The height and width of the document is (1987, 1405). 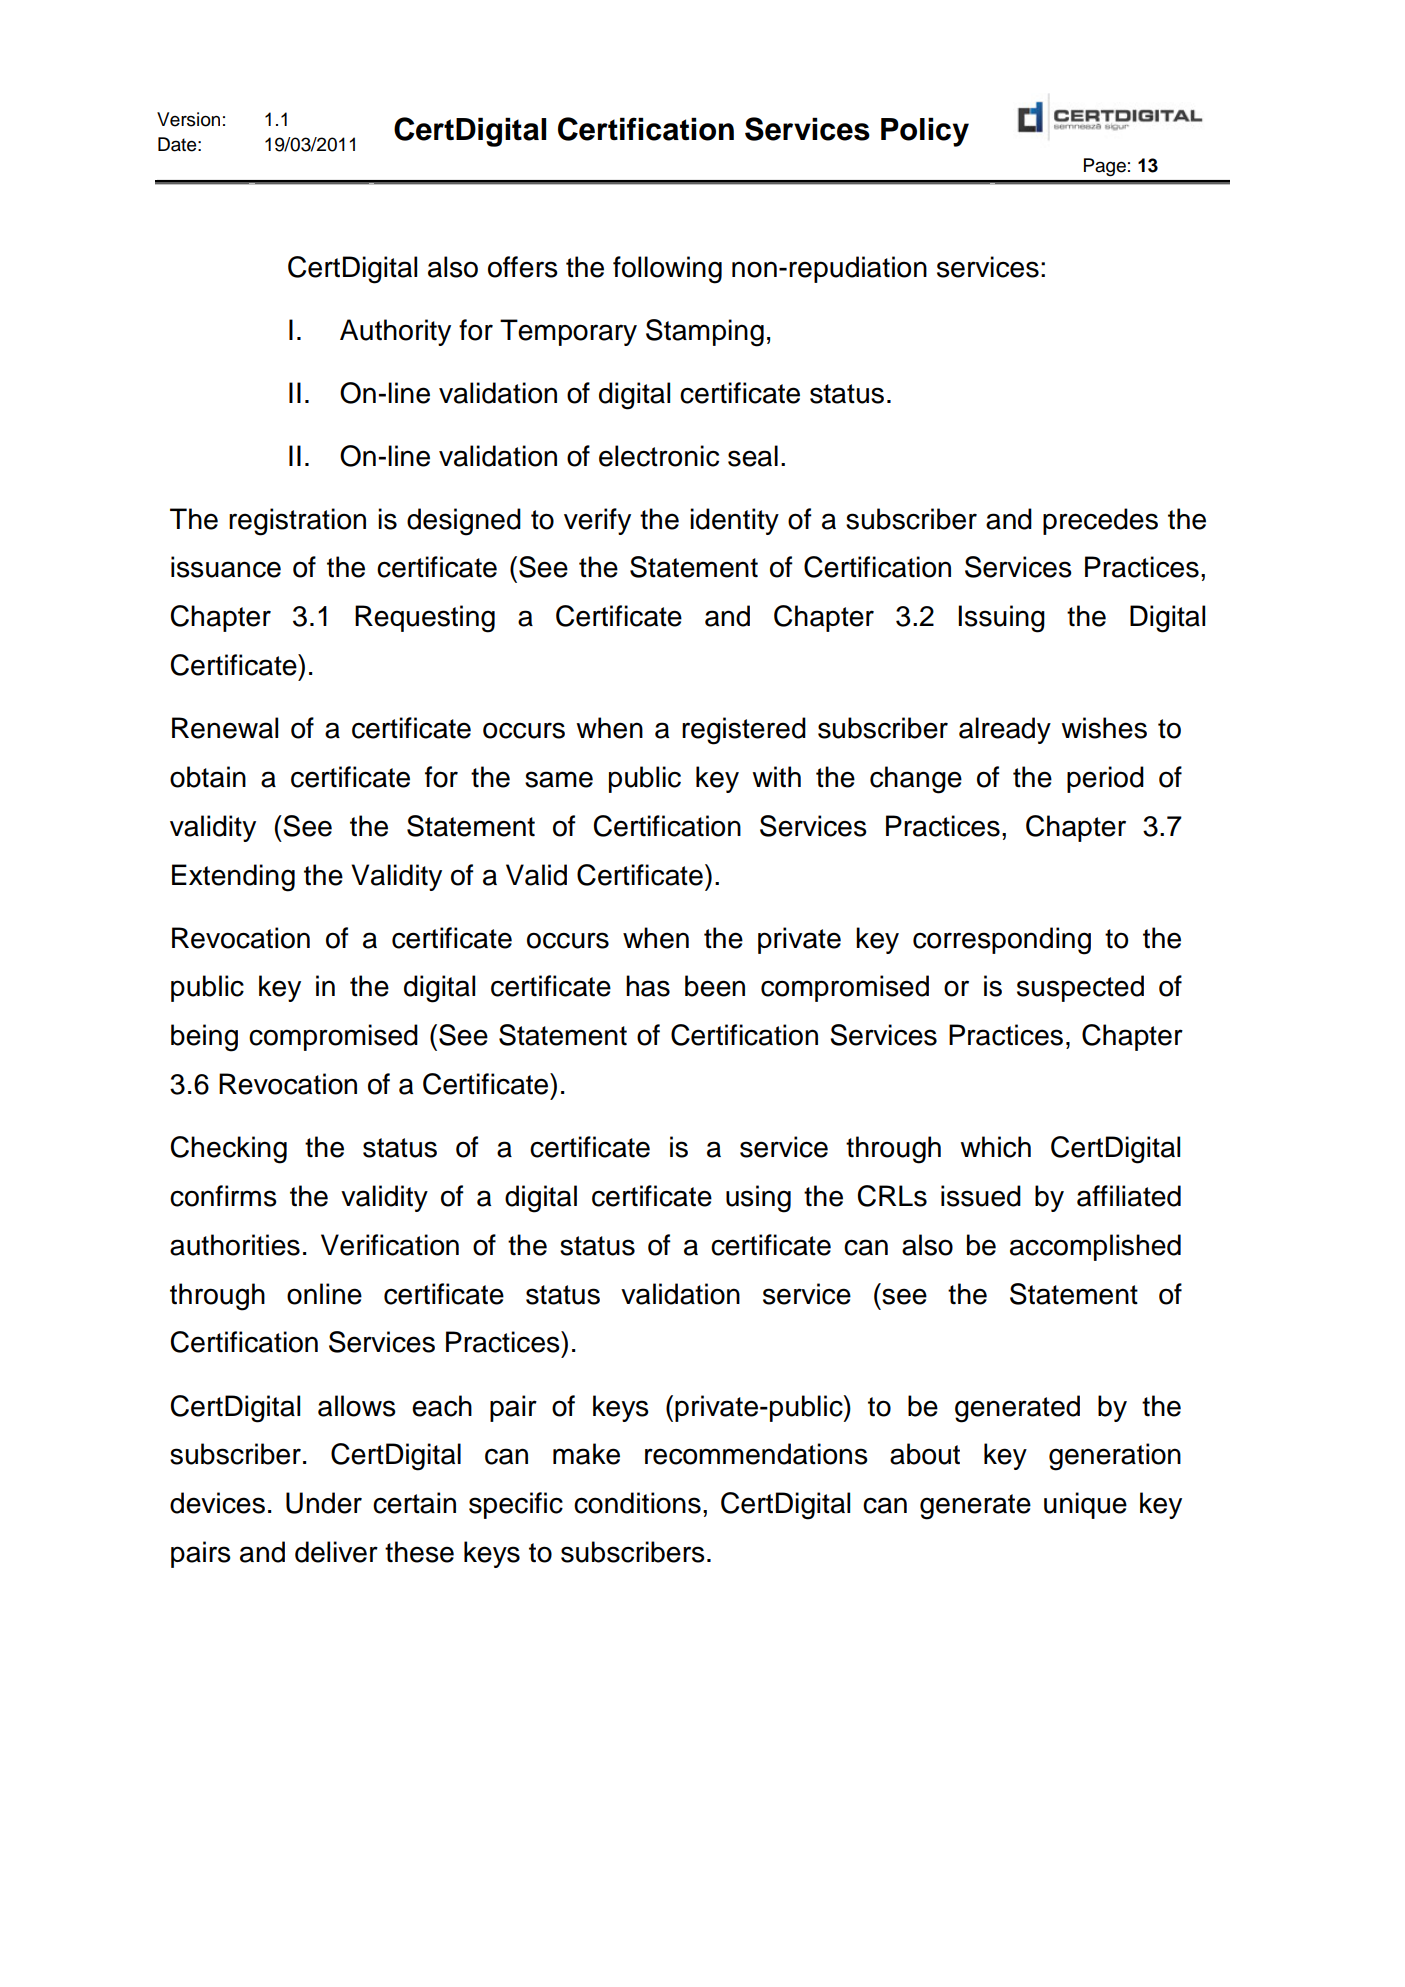 What do you see at coordinates (559, 779) in the document?
I see `same` at bounding box center [559, 779].
